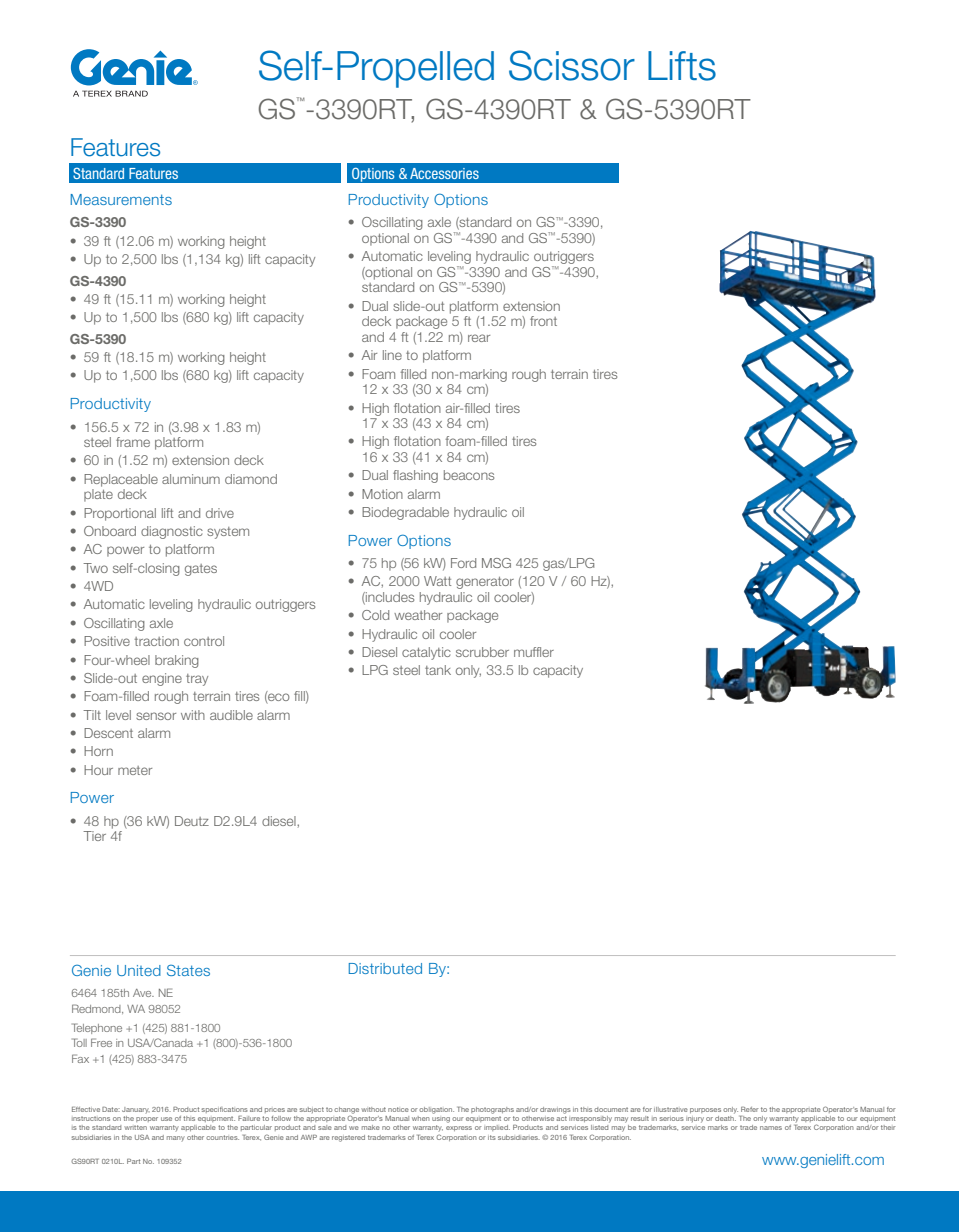 Image resolution: width=959 pixels, height=1232 pixels. What do you see at coordinates (415, 476) in the screenshot?
I see `flashing` at bounding box center [415, 476].
